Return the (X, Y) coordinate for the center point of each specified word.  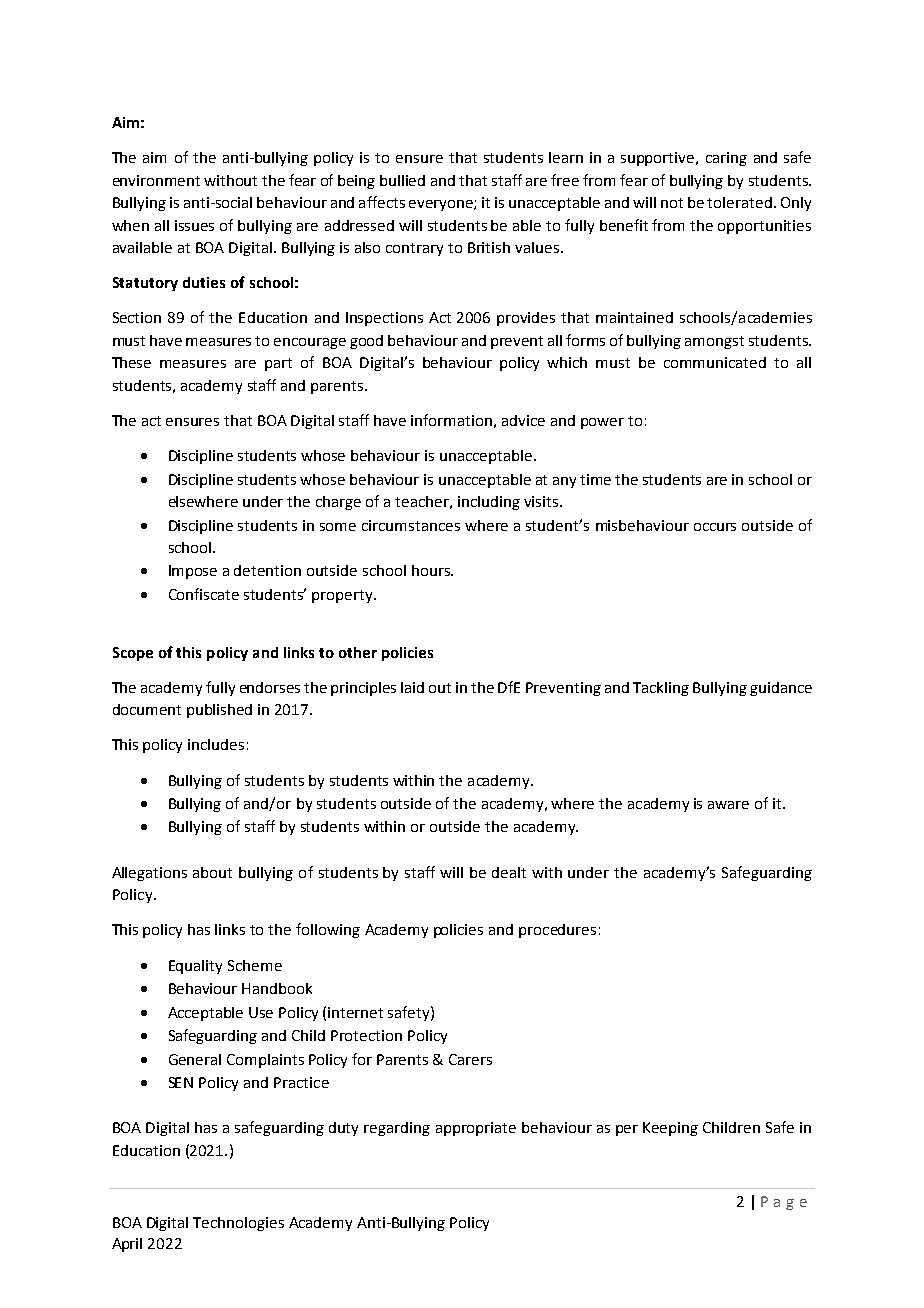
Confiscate (204, 594)
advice (523, 420)
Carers (470, 1059)
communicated (715, 362)
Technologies (238, 1224)
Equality (195, 967)
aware (728, 805)
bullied (402, 180)
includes (216, 744)
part (278, 364)
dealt (509, 872)
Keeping (670, 1129)
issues (194, 225)
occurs (715, 527)
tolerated (739, 202)
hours (432, 570)
